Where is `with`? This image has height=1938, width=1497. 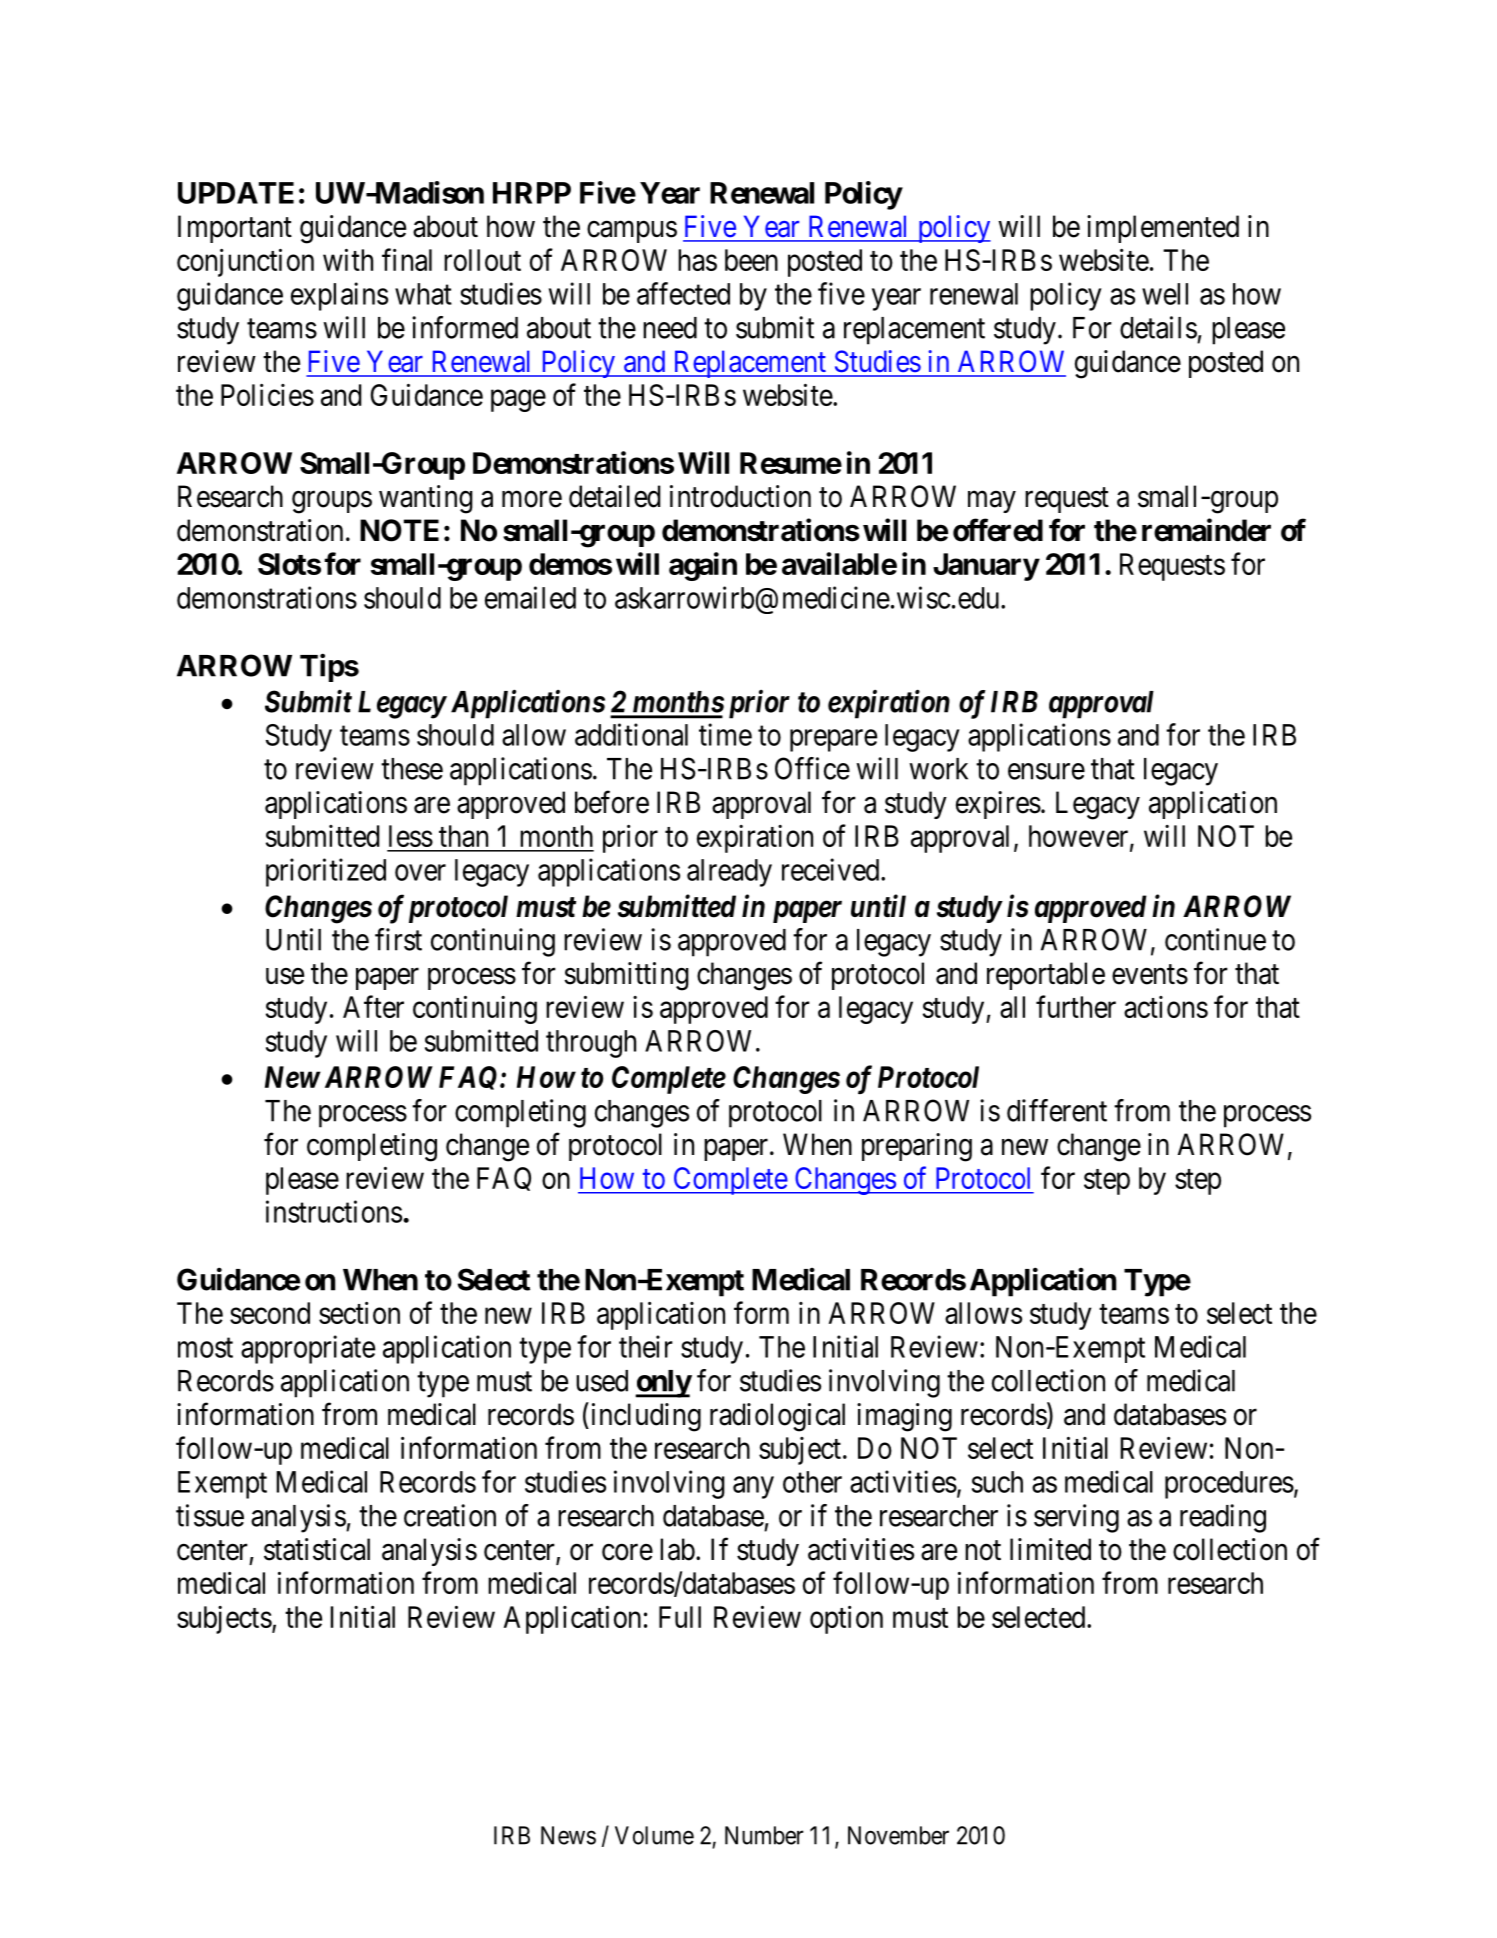
with is located at coordinates (348, 259).
